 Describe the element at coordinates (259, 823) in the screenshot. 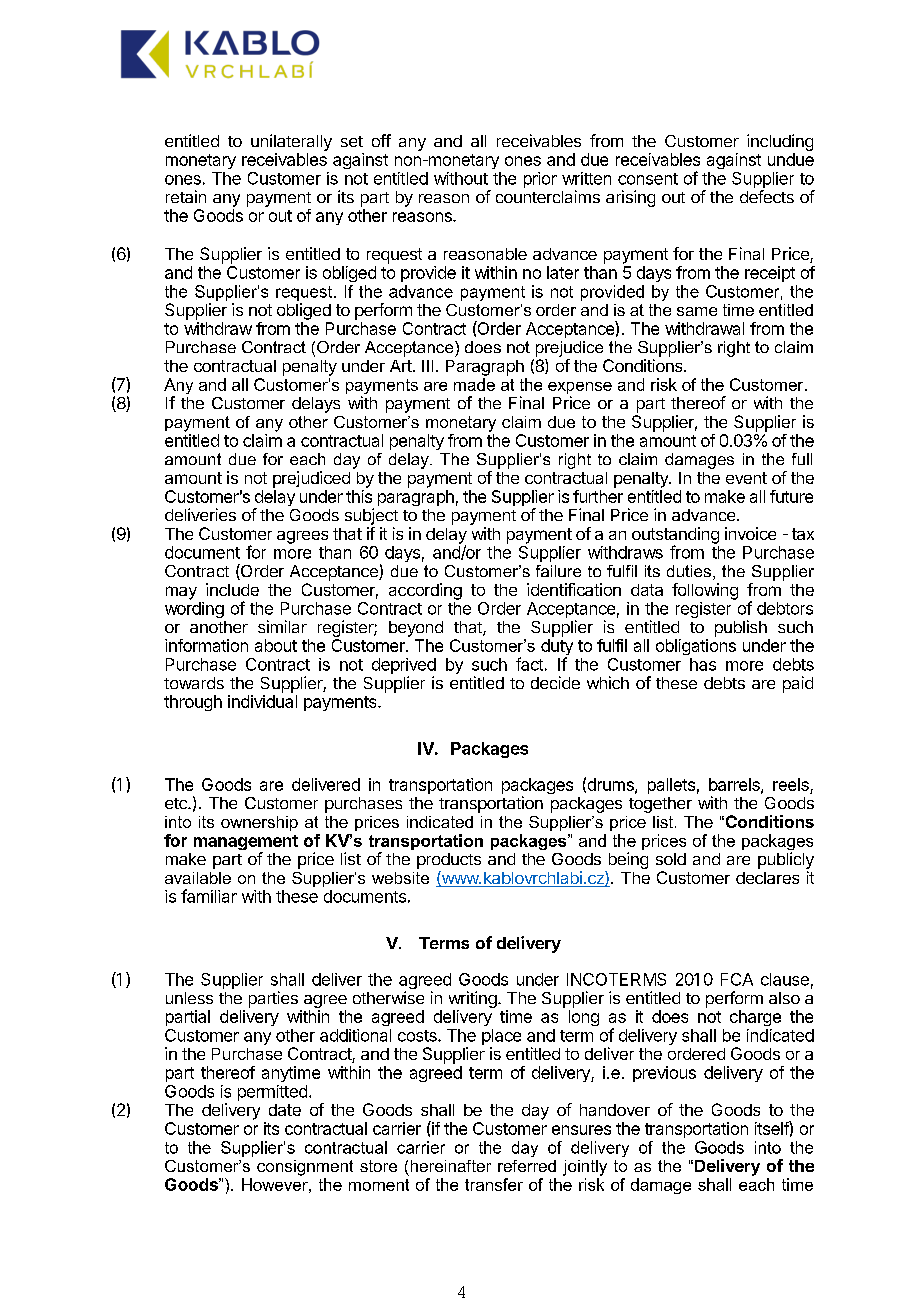

I see `ownership` at that location.
